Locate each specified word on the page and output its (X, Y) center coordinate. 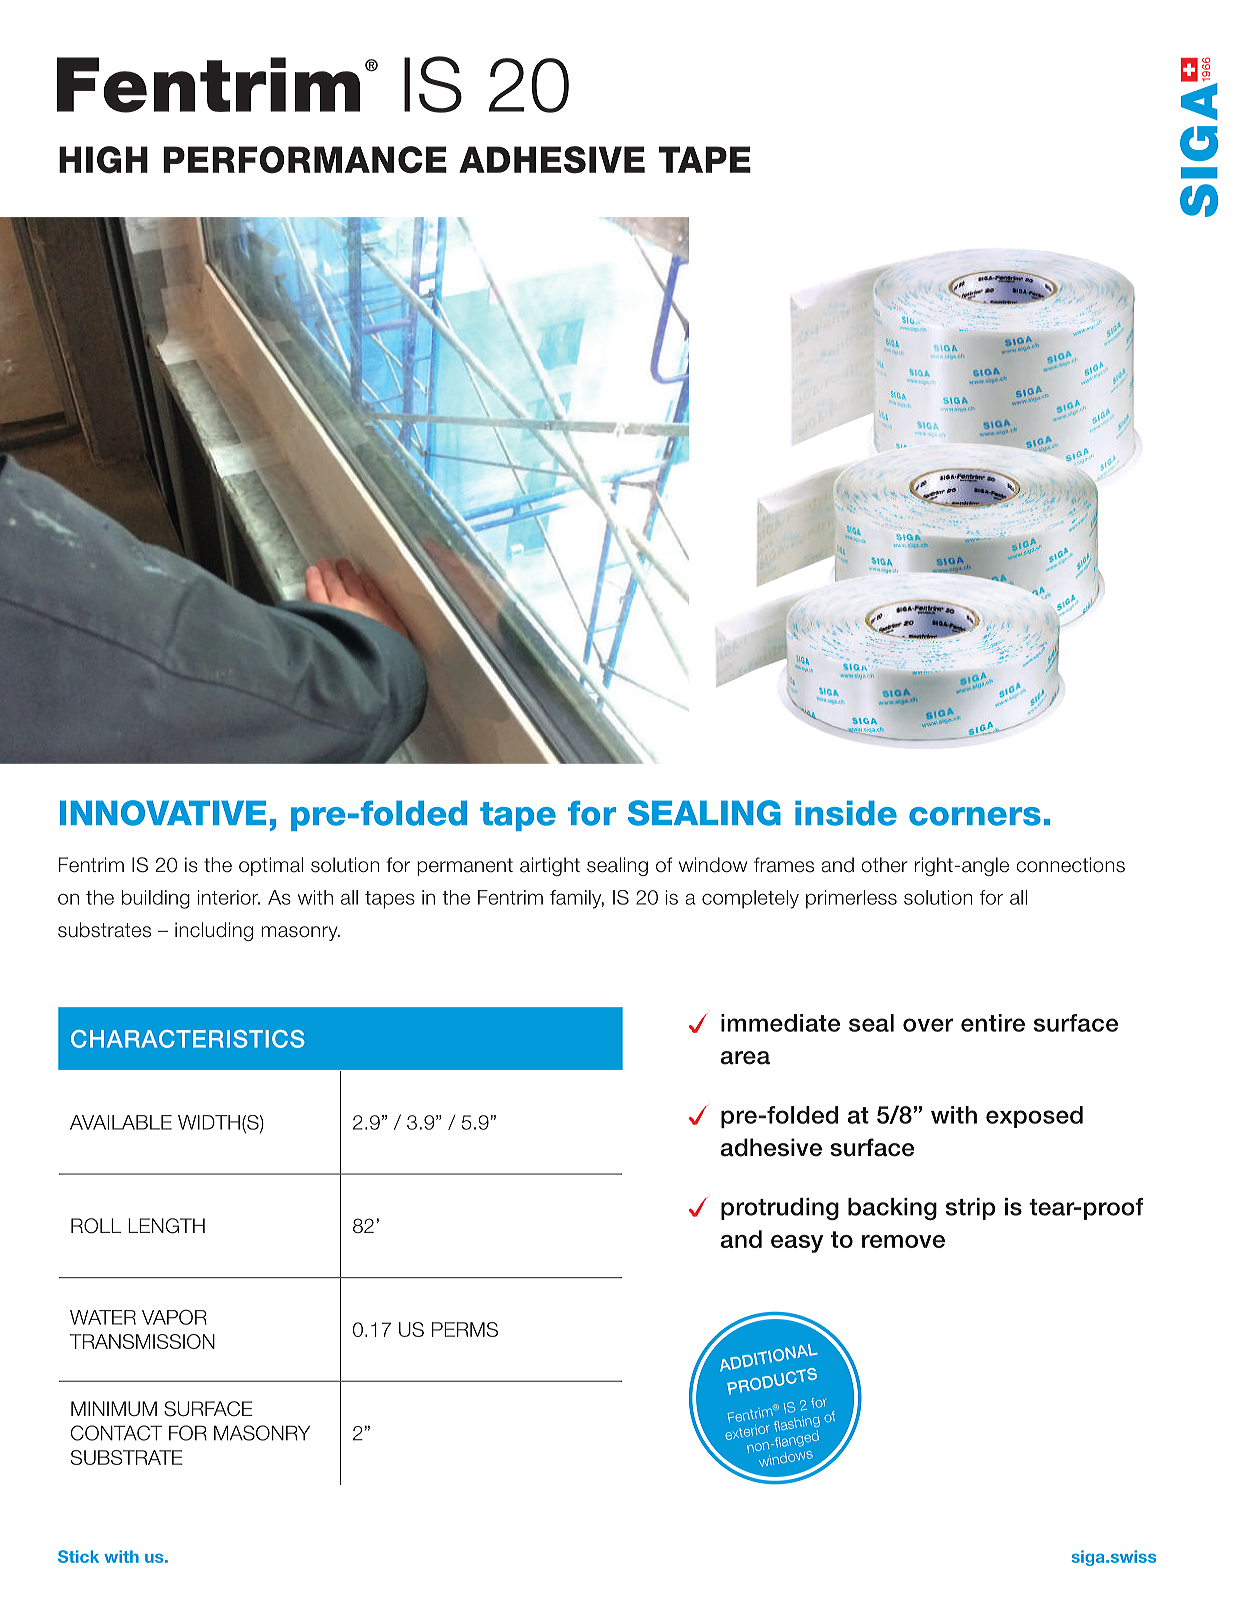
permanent (465, 867)
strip (970, 1209)
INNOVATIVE (163, 813)
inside (846, 813)
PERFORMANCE (305, 160)
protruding (780, 1209)
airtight (550, 866)
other (884, 865)
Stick (78, 1556)
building (156, 899)
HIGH (103, 160)
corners (975, 816)
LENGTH (166, 1226)
